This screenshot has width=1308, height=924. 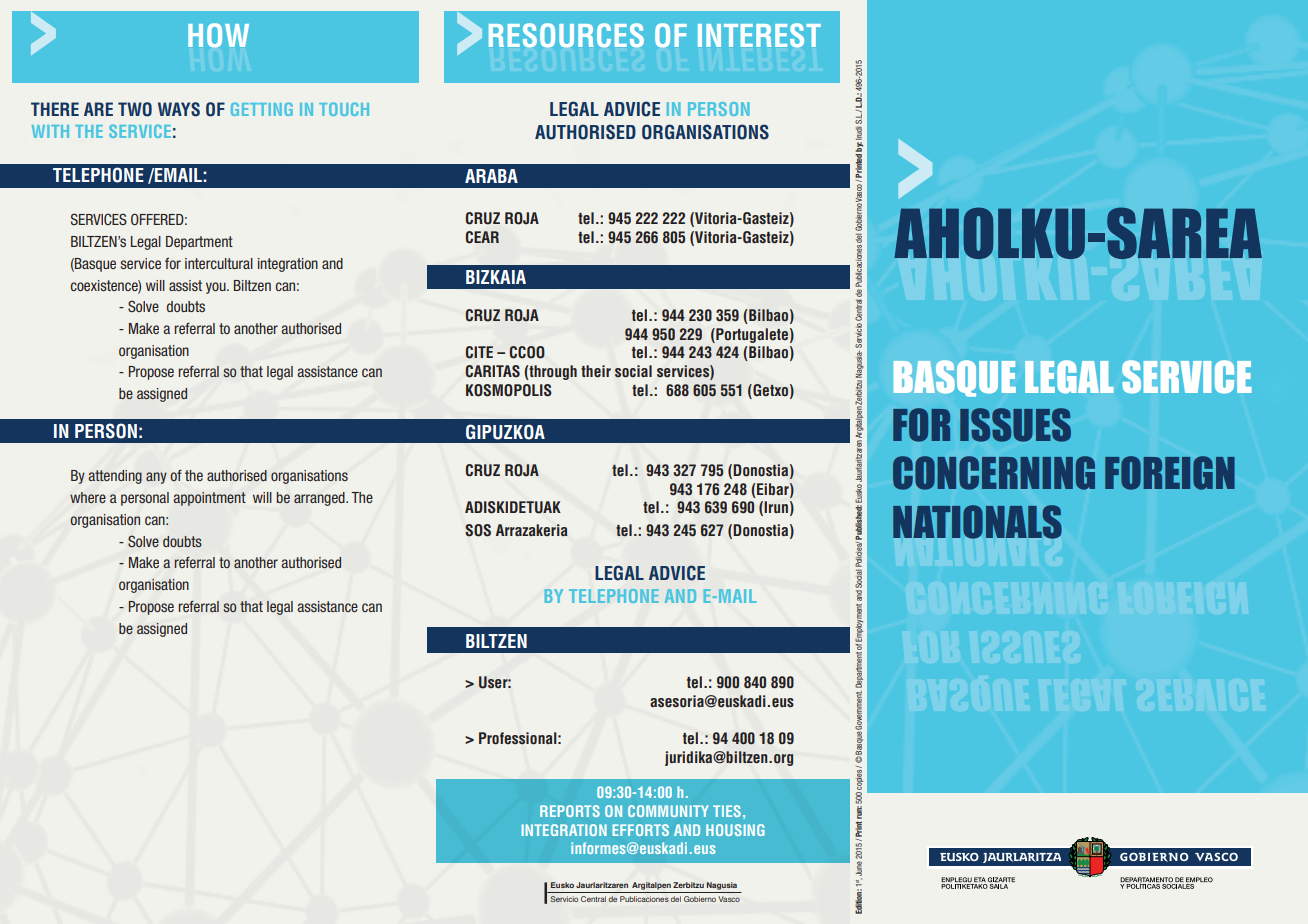 What do you see at coordinates (320, 499) in the screenshot?
I see `arranged` at bounding box center [320, 499].
